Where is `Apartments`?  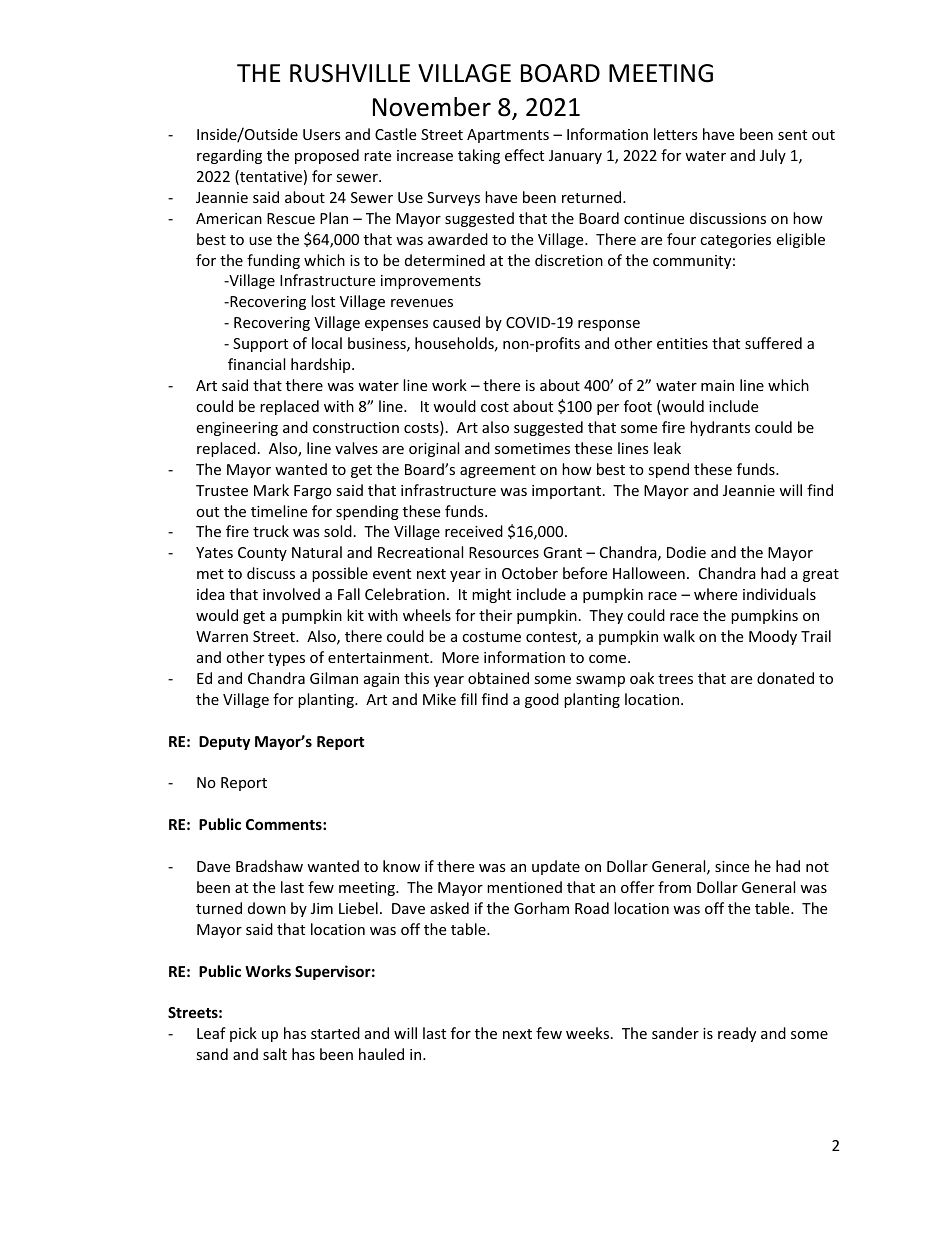 Apartments is located at coordinates (508, 136).
